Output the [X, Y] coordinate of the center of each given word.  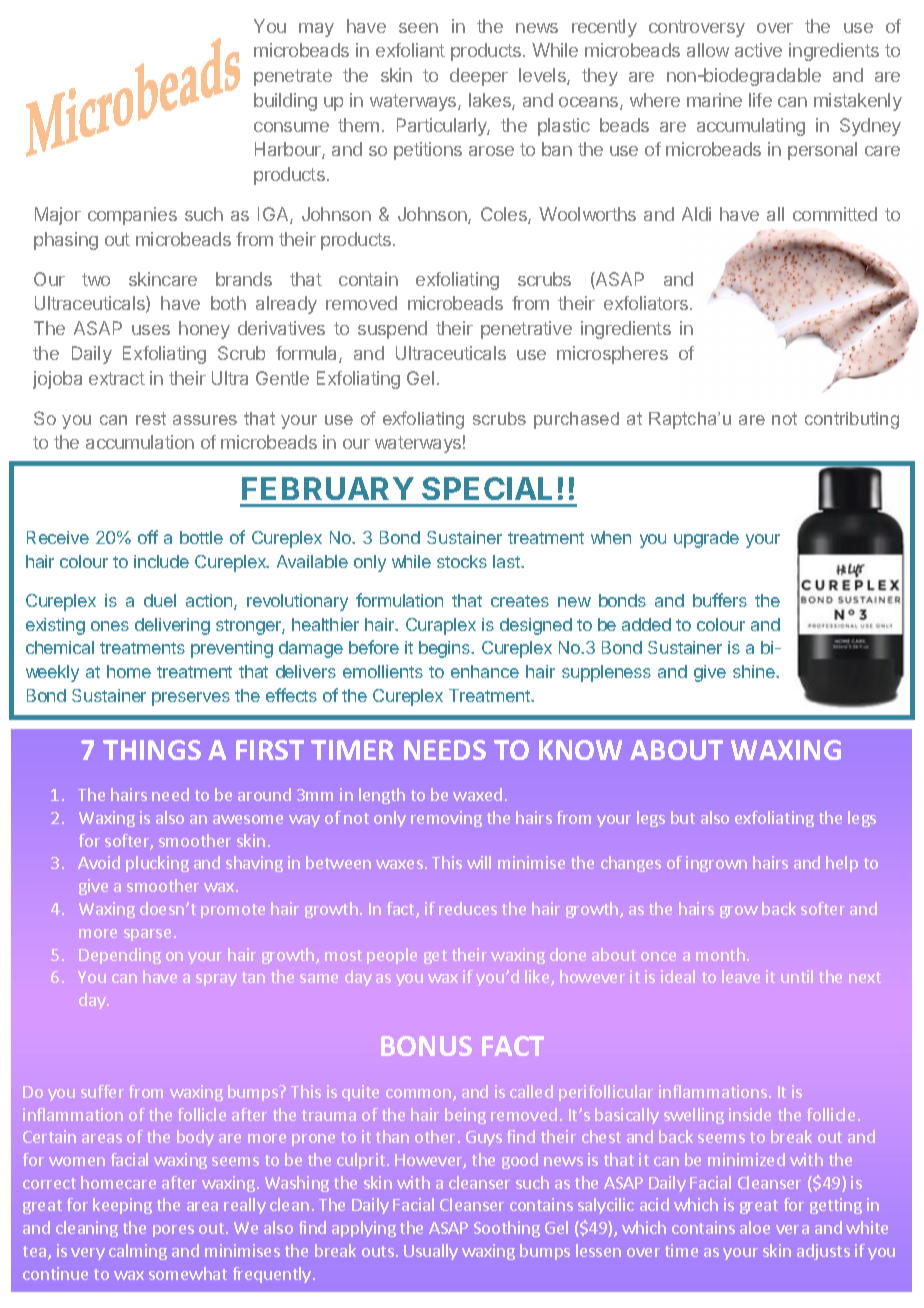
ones [110, 626]
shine [755, 671]
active [758, 50]
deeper [479, 77]
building [285, 102]
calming [138, 1252]
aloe [755, 1227]
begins [445, 649]
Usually [431, 1252]
